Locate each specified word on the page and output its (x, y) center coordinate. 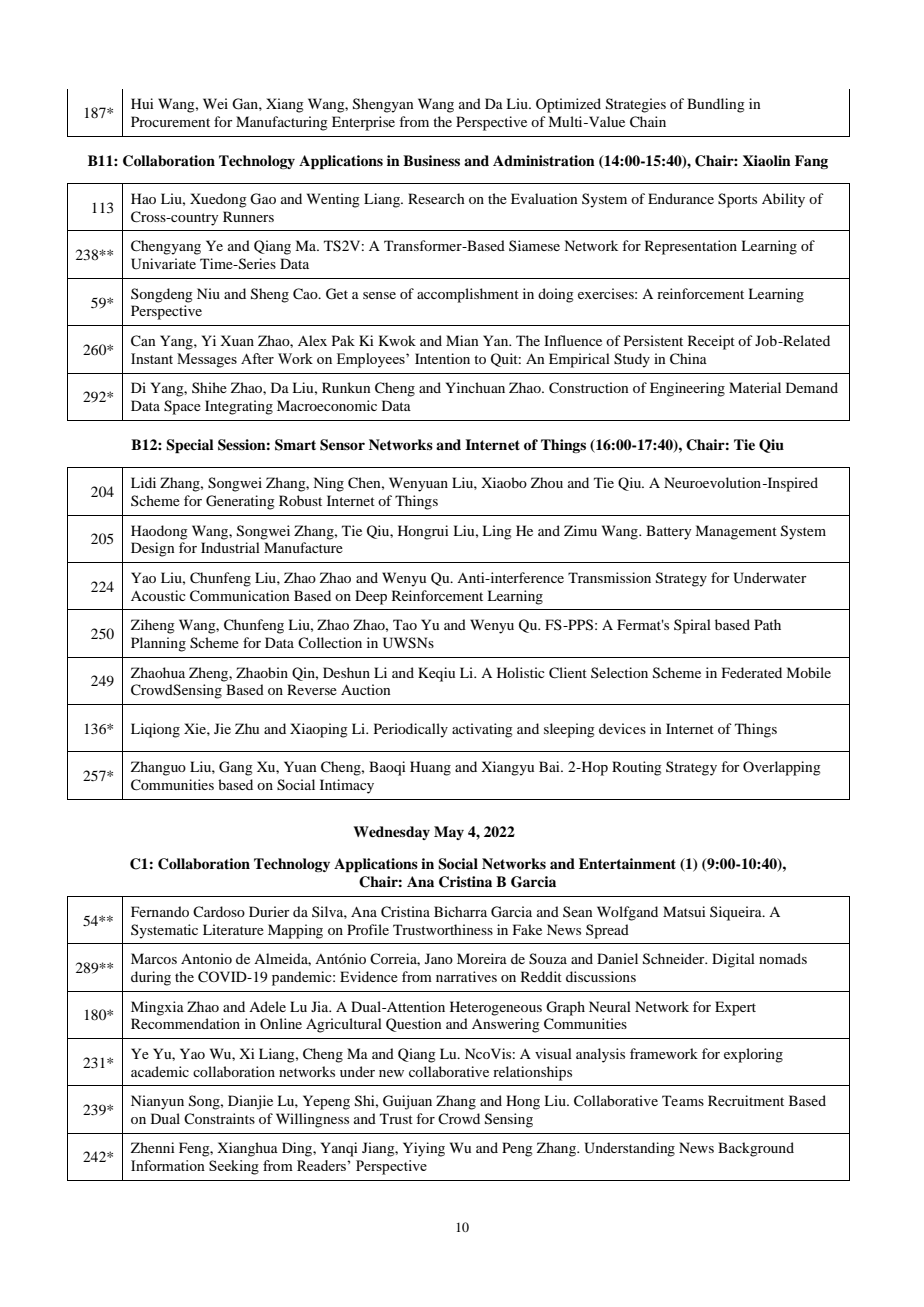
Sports (737, 200)
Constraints (219, 1118)
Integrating (239, 407)
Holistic (521, 672)
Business (431, 160)
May (449, 833)
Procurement (170, 121)
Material (755, 387)
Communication (240, 596)
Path (767, 624)
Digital (733, 960)
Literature (233, 929)
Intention (442, 358)
